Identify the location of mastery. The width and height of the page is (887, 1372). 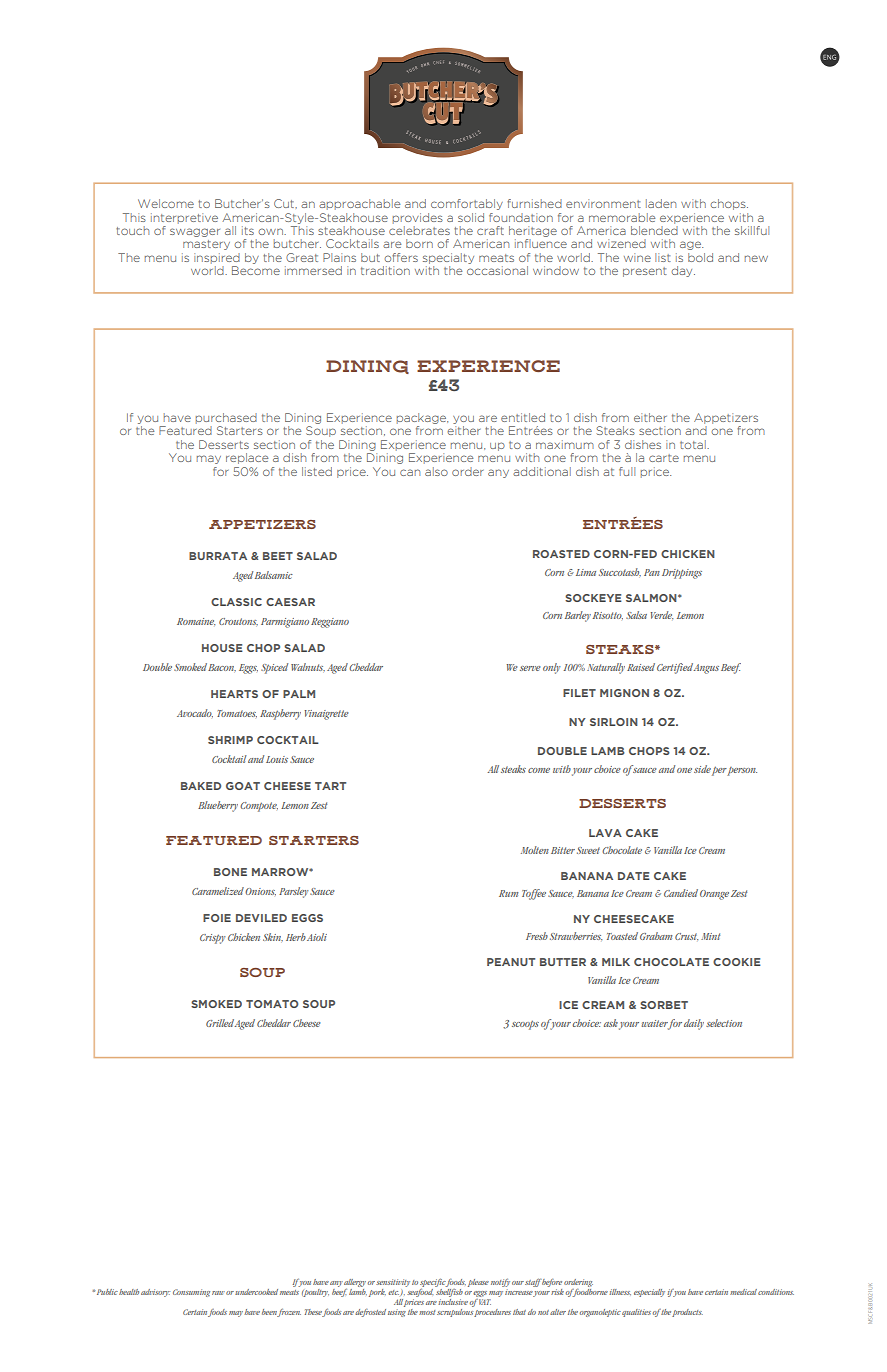
(206, 245).
